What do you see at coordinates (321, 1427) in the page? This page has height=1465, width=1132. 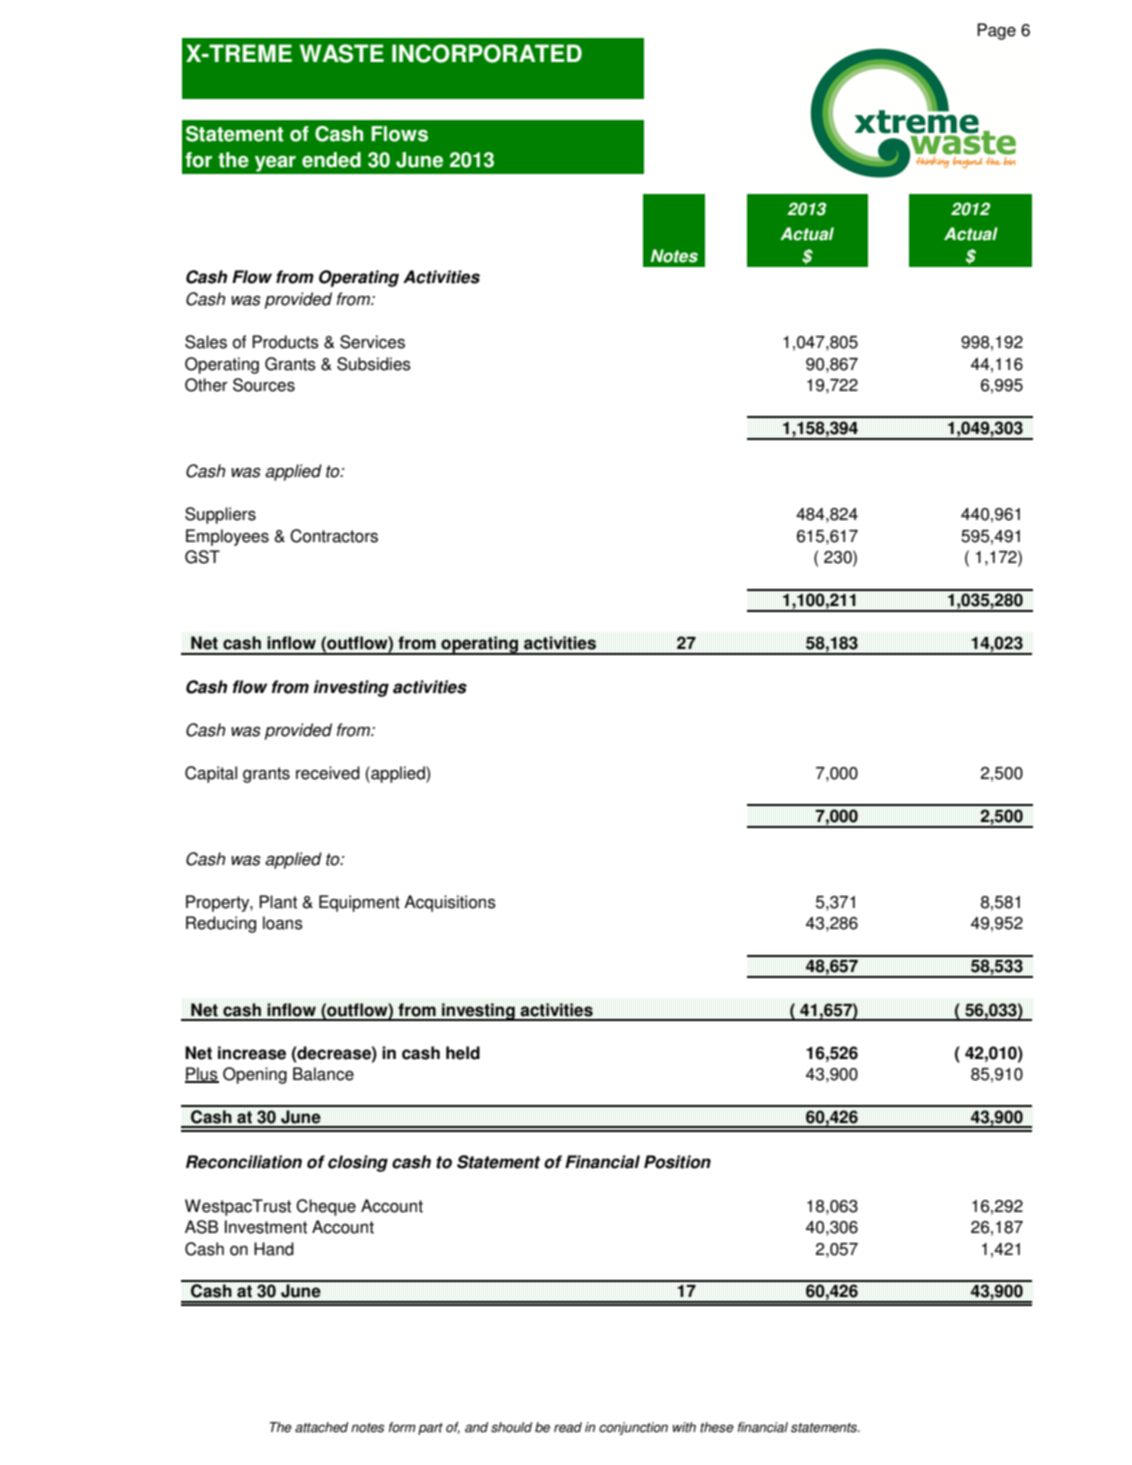 I see `attached` at bounding box center [321, 1427].
